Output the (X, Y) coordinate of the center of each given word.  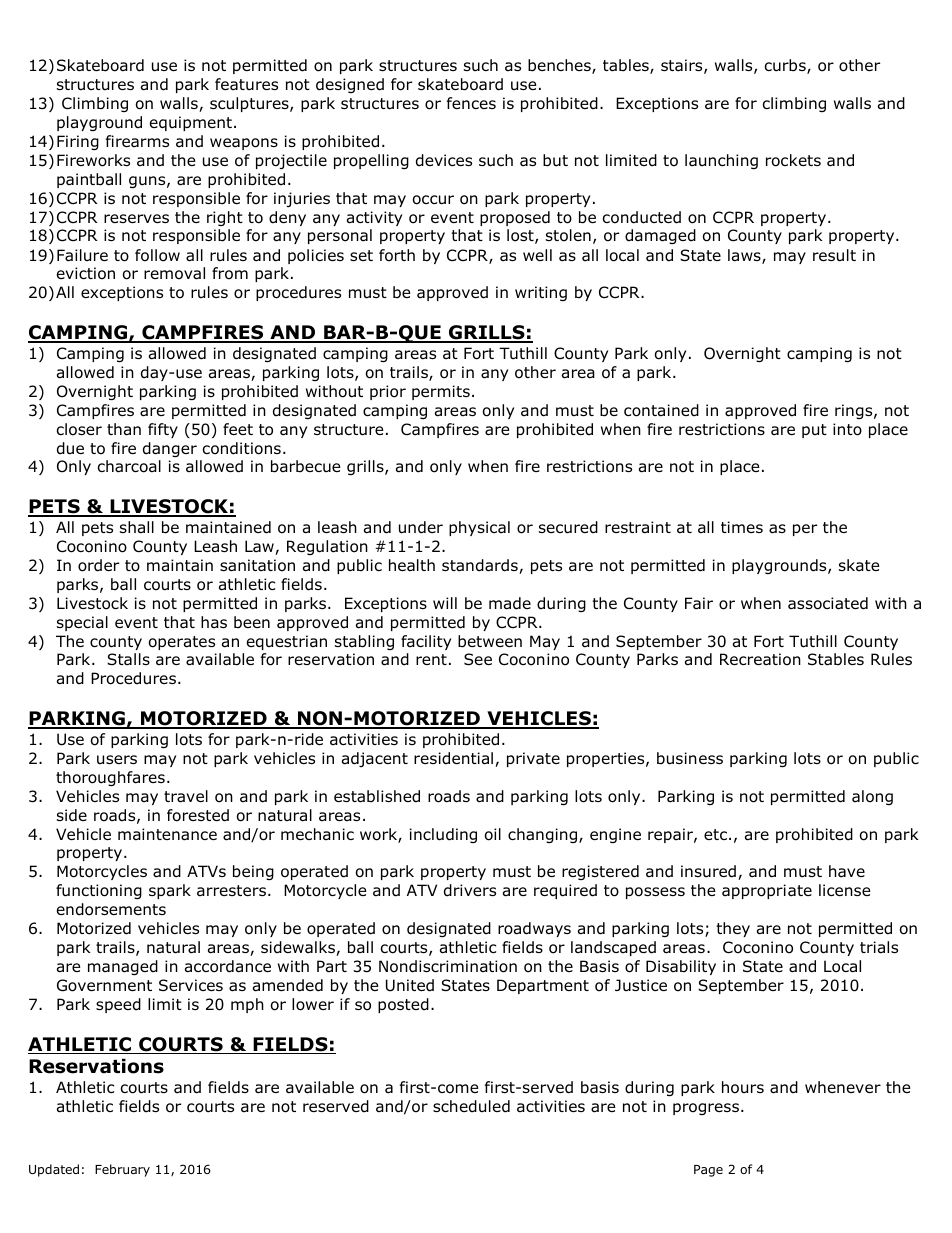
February (122, 1170)
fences (471, 103)
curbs (786, 66)
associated (828, 603)
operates (182, 643)
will (445, 603)
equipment (191, 123)
